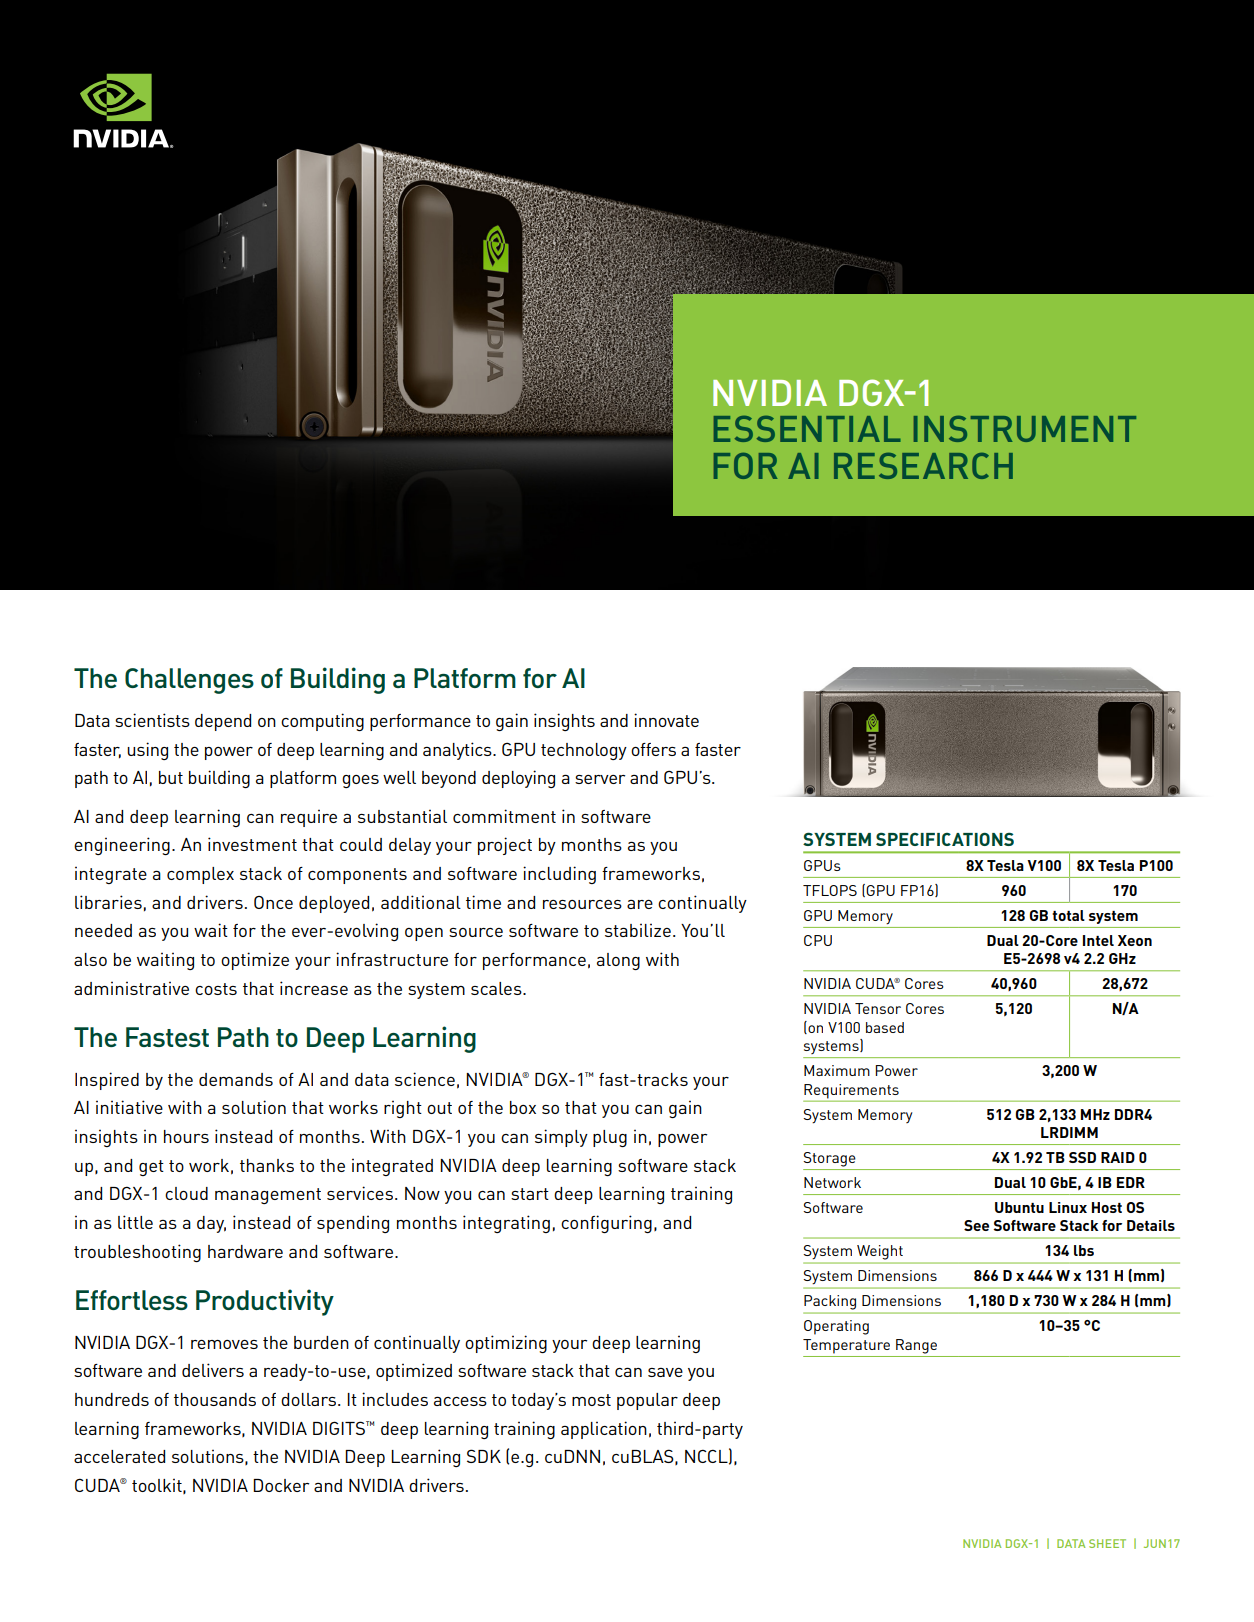 The image size is (1254, 1622). What do you see at coordinates (604, 1430) in the screenshot?
I see `application` at bounding box center [604, 1430].
